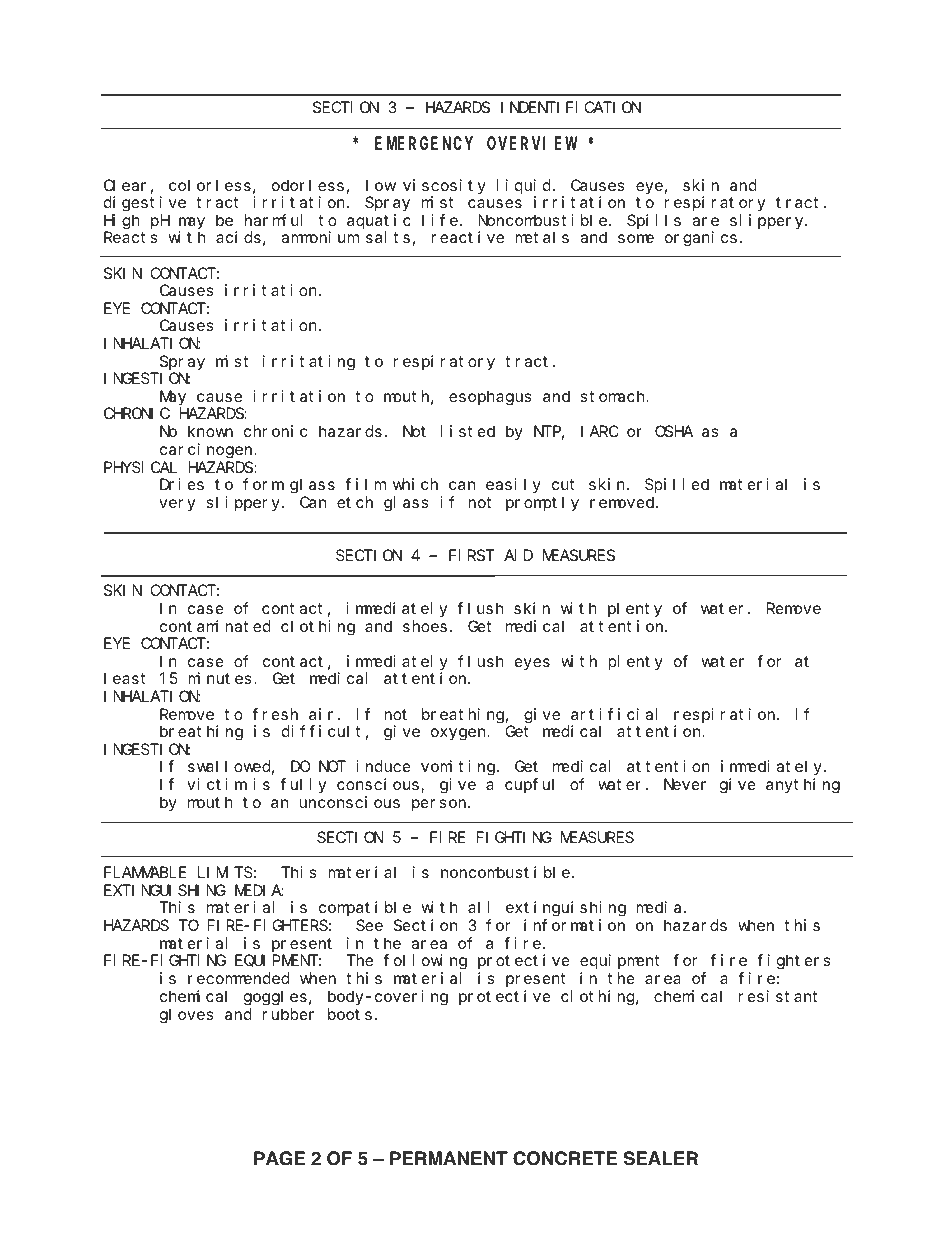  Describe the element at coordinates (661, 1158) in the screenshot. I see `SEALER` at that location.
